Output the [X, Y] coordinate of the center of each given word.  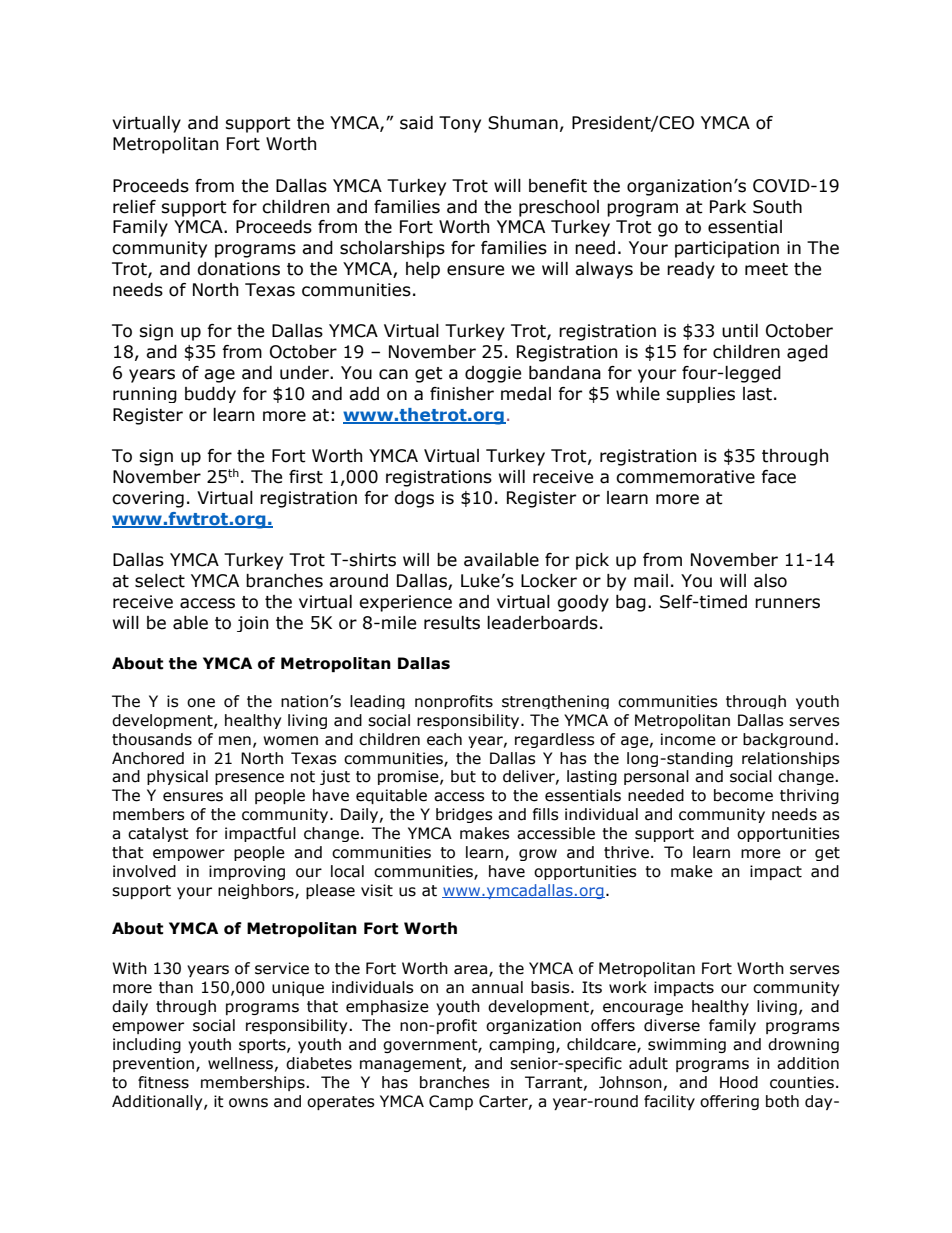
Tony [460, 124]
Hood [739, 1082]
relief [134, 207]
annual [497, 987]
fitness [163, 1082]
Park [728, 207]
